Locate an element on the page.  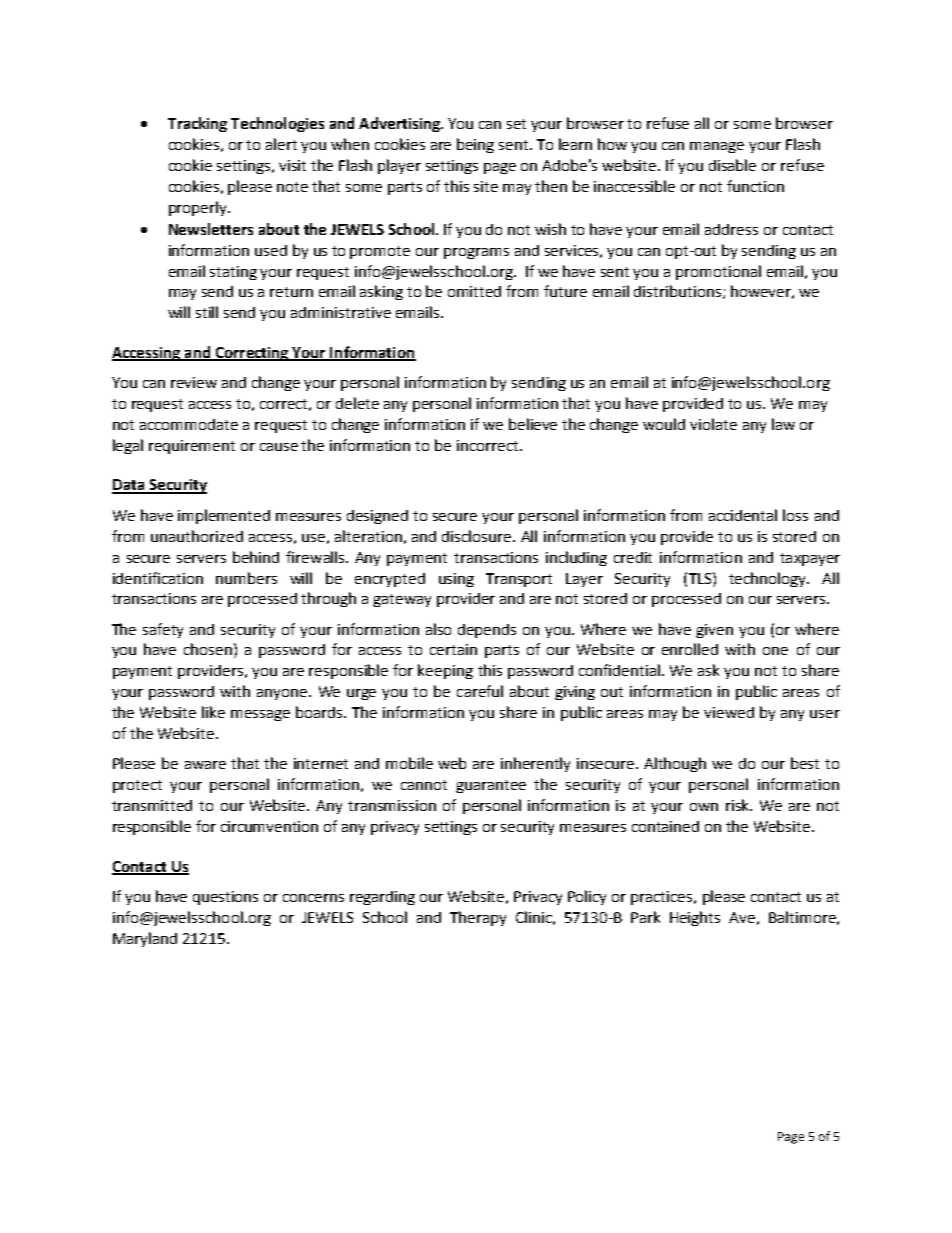
chosen is located at coordinates (208, 649).
